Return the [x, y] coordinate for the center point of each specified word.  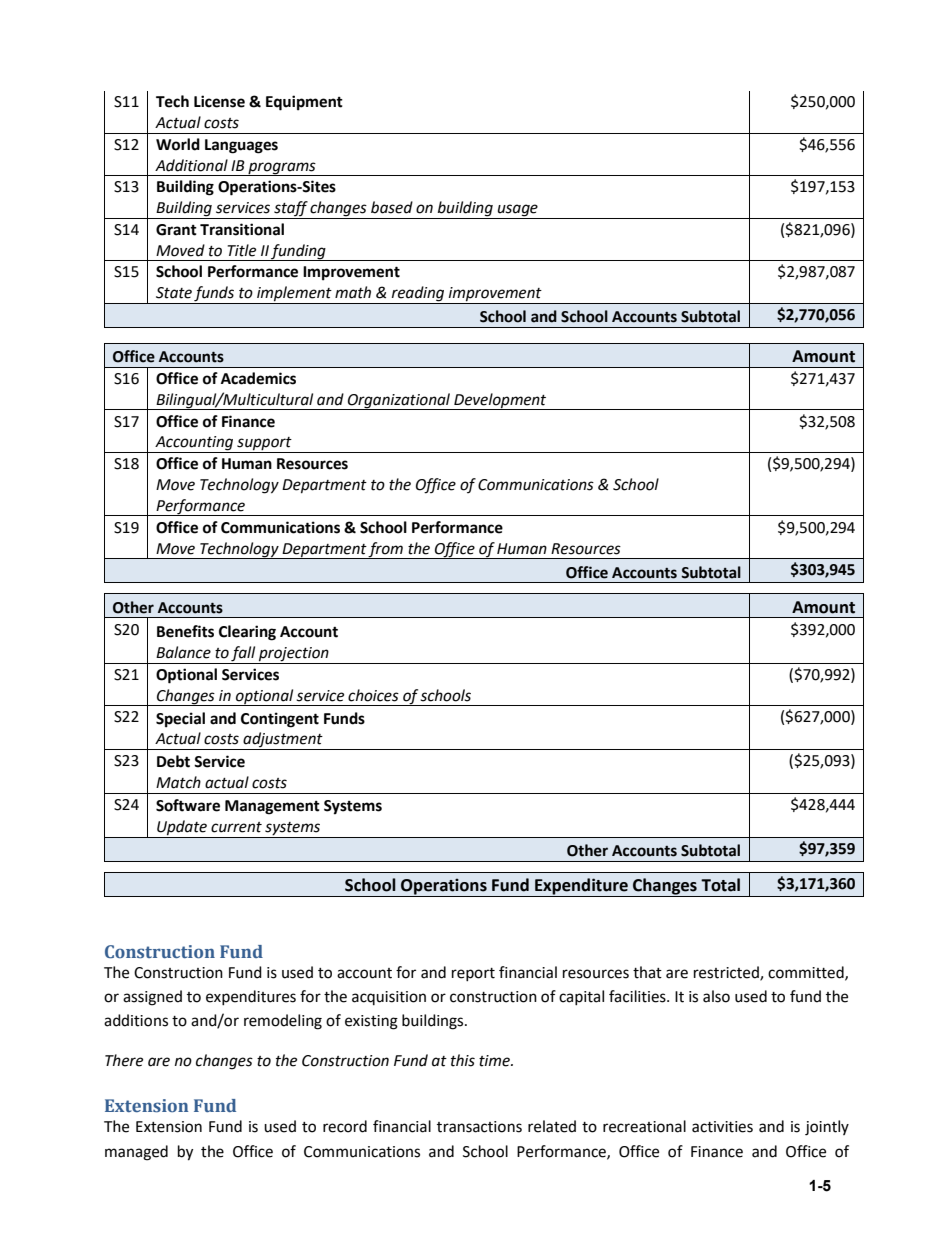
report [473, 974]
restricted [727, 973]
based [392, 207]
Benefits [185, 631]
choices [373, 695]
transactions [479, 1127]
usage [518, 211]
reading [418, 295]
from [386, 550]
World [178, 144]
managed [136, 1153]
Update [182, 829]
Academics [258, 378]
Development [500, 401]
